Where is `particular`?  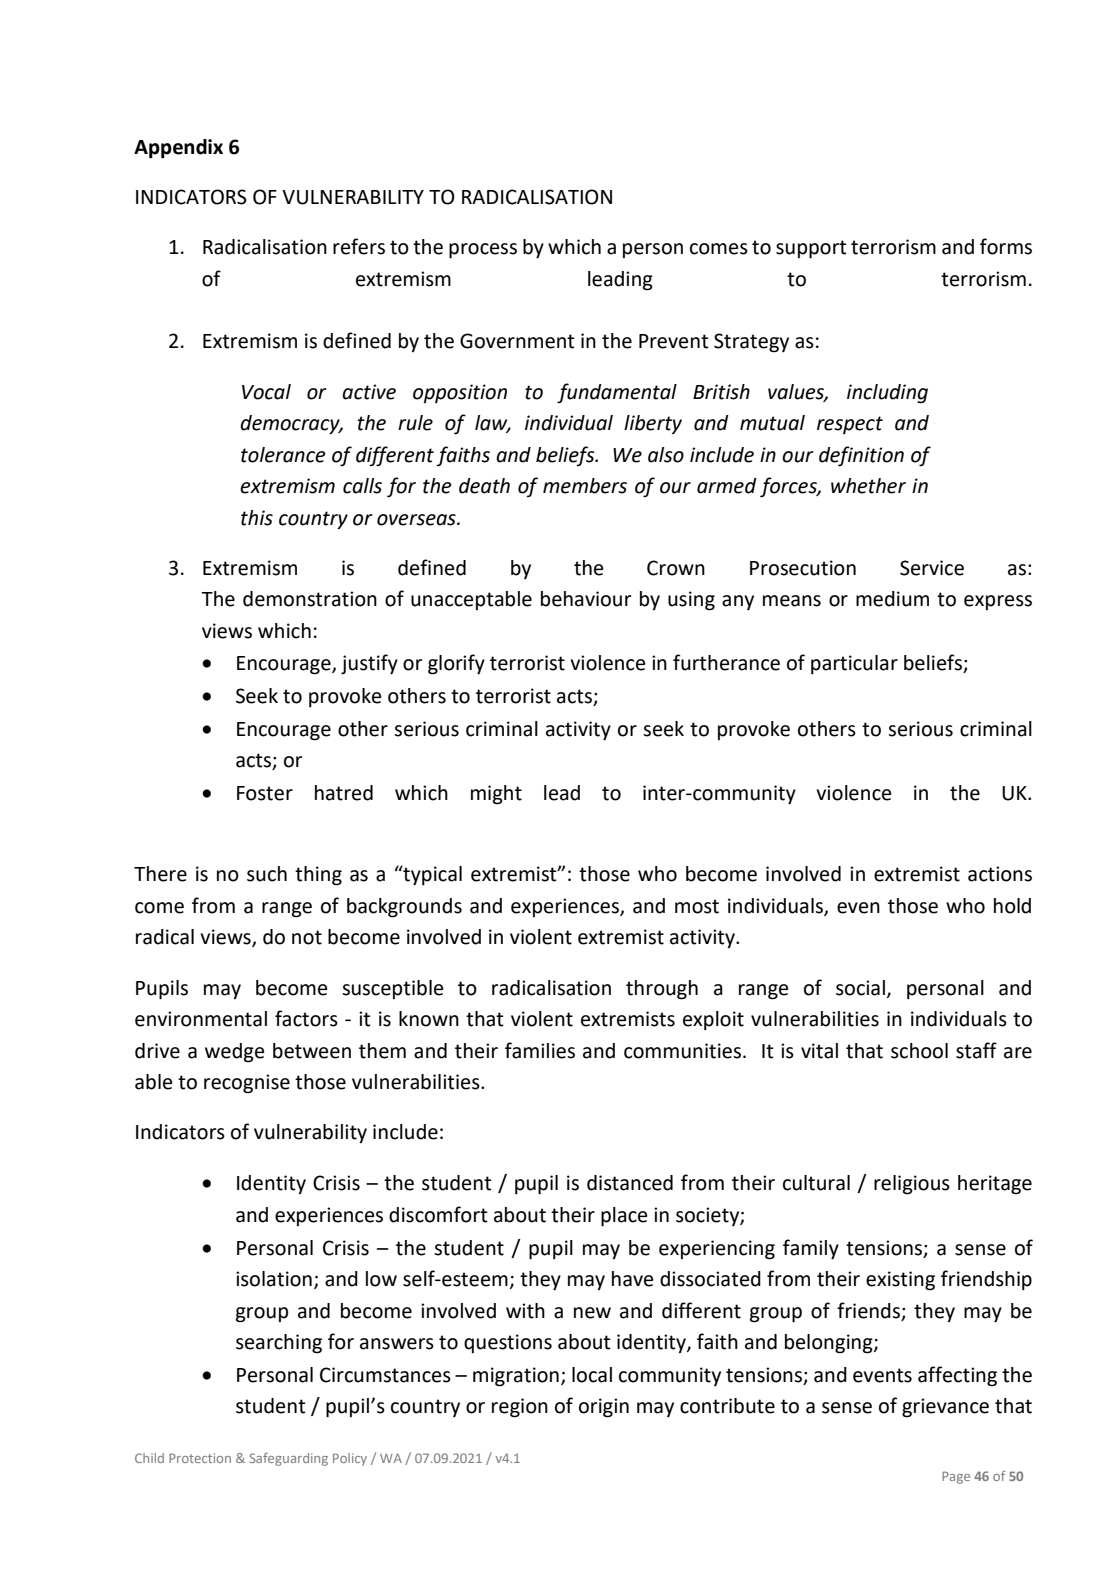
particular is located at coordinates (854, 664).
